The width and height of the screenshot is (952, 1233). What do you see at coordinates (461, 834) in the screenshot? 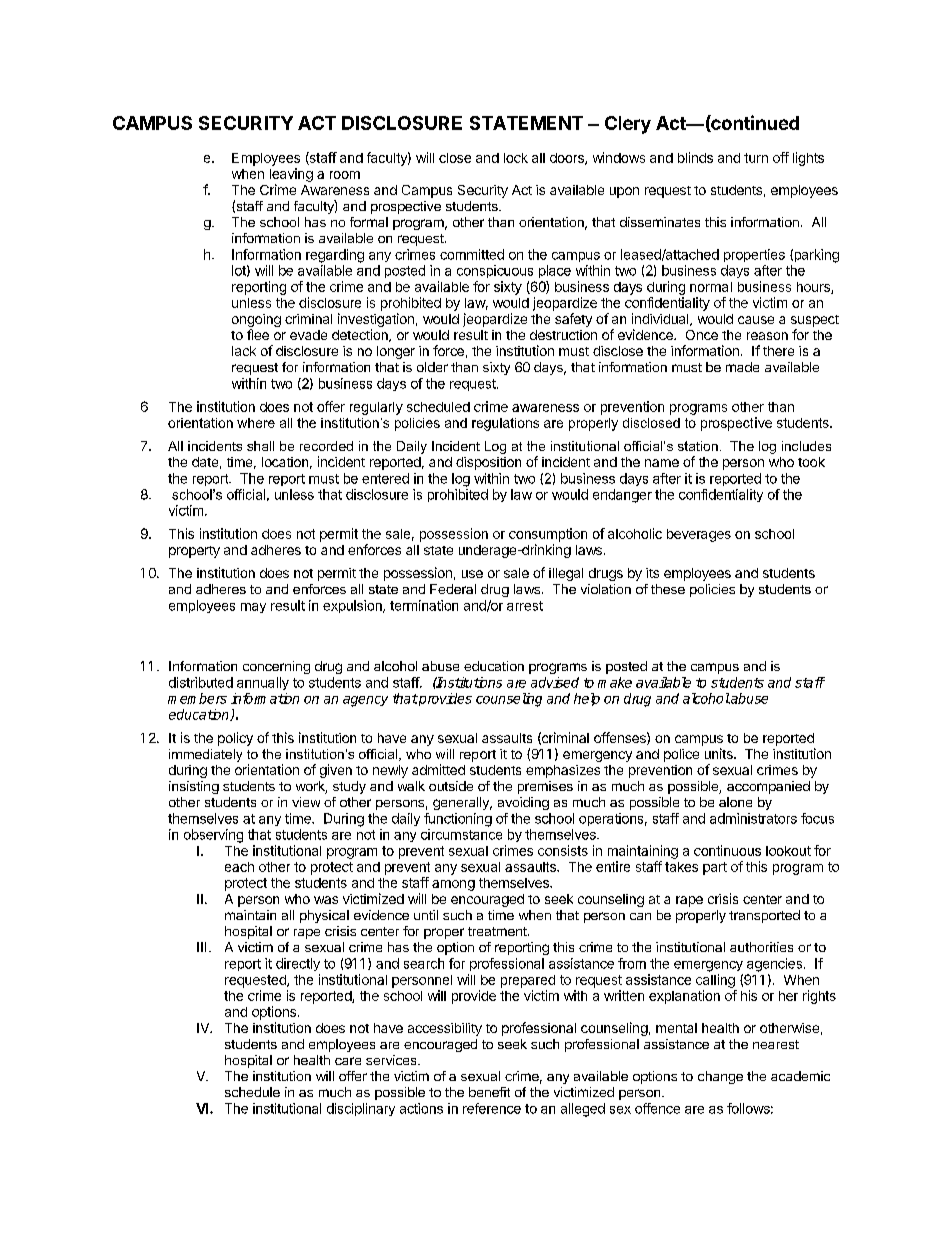
I see `circumstance` at bounding box center [461, 834].
